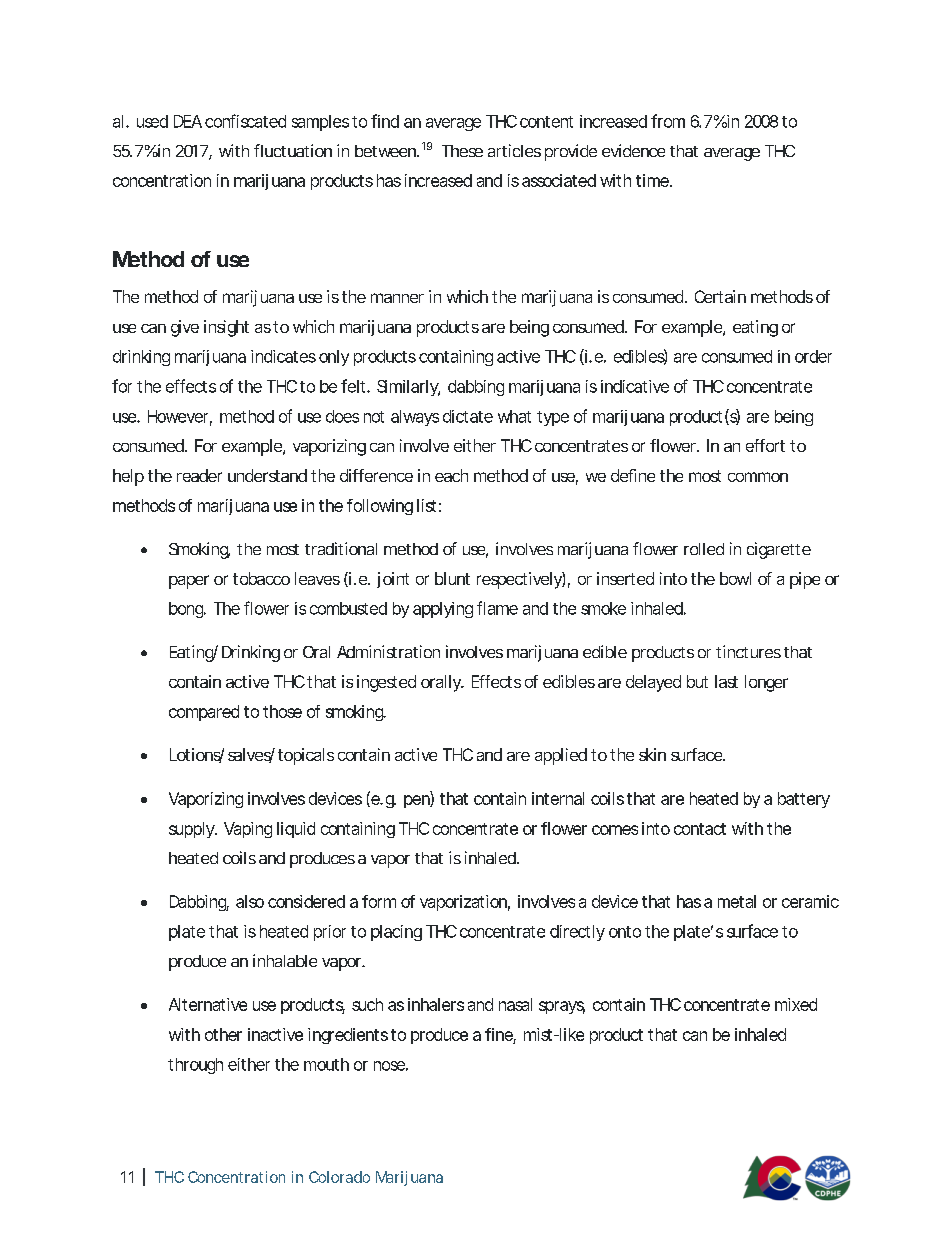  Describe the element at coordinates (668, 121) in the screenshot. I see `from` at that location.
